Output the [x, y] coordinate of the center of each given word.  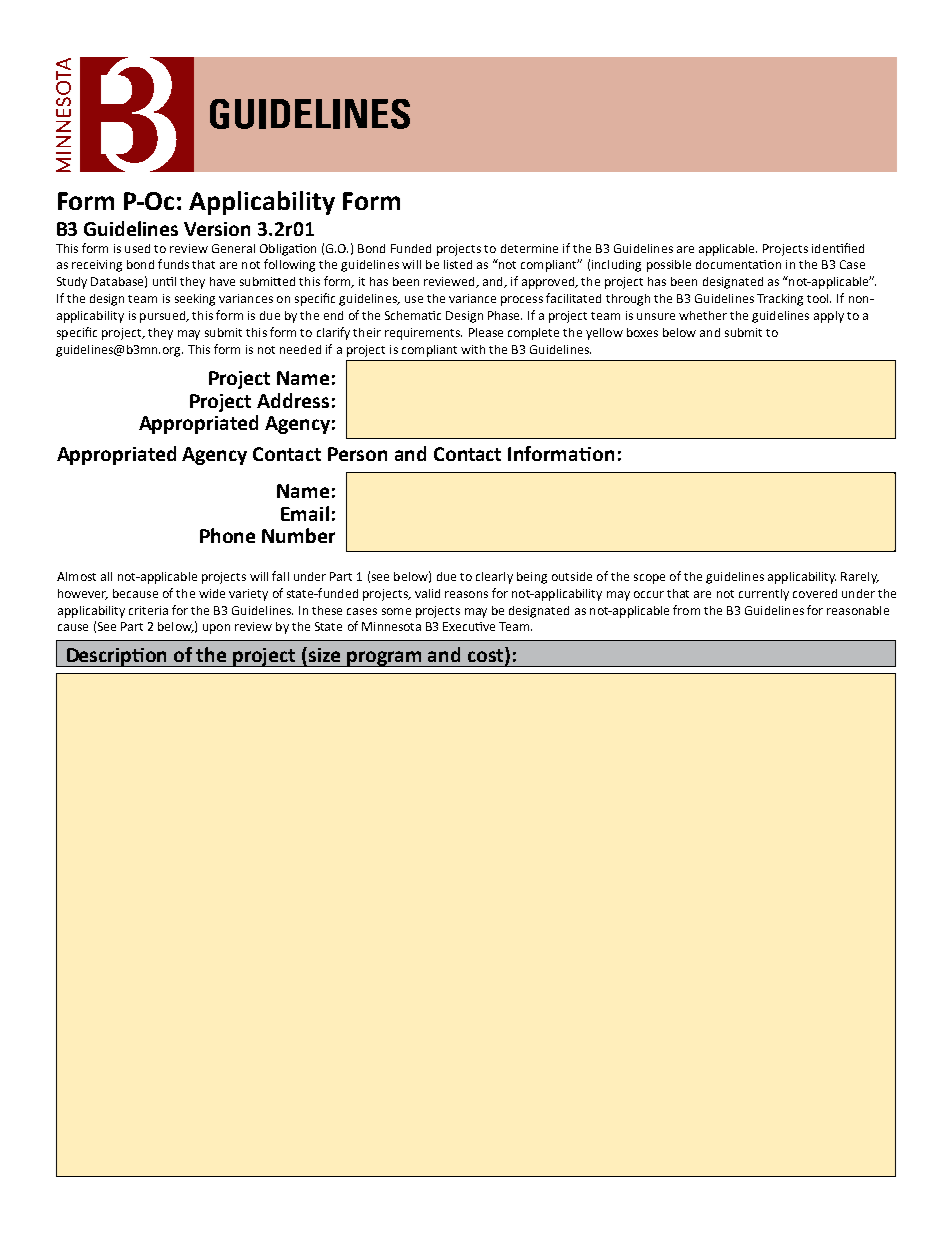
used [137, 248]
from [686, 610]
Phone [227, 535]
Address [293, 400]
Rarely [860, 578]
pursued [163, 317]
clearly [494, 578]
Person [357, 454]
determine [529, 248]
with [473, 349]
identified [838, 248]
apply [829, 317]
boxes [642, 332]
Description [117, 657]
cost [487, 654]
